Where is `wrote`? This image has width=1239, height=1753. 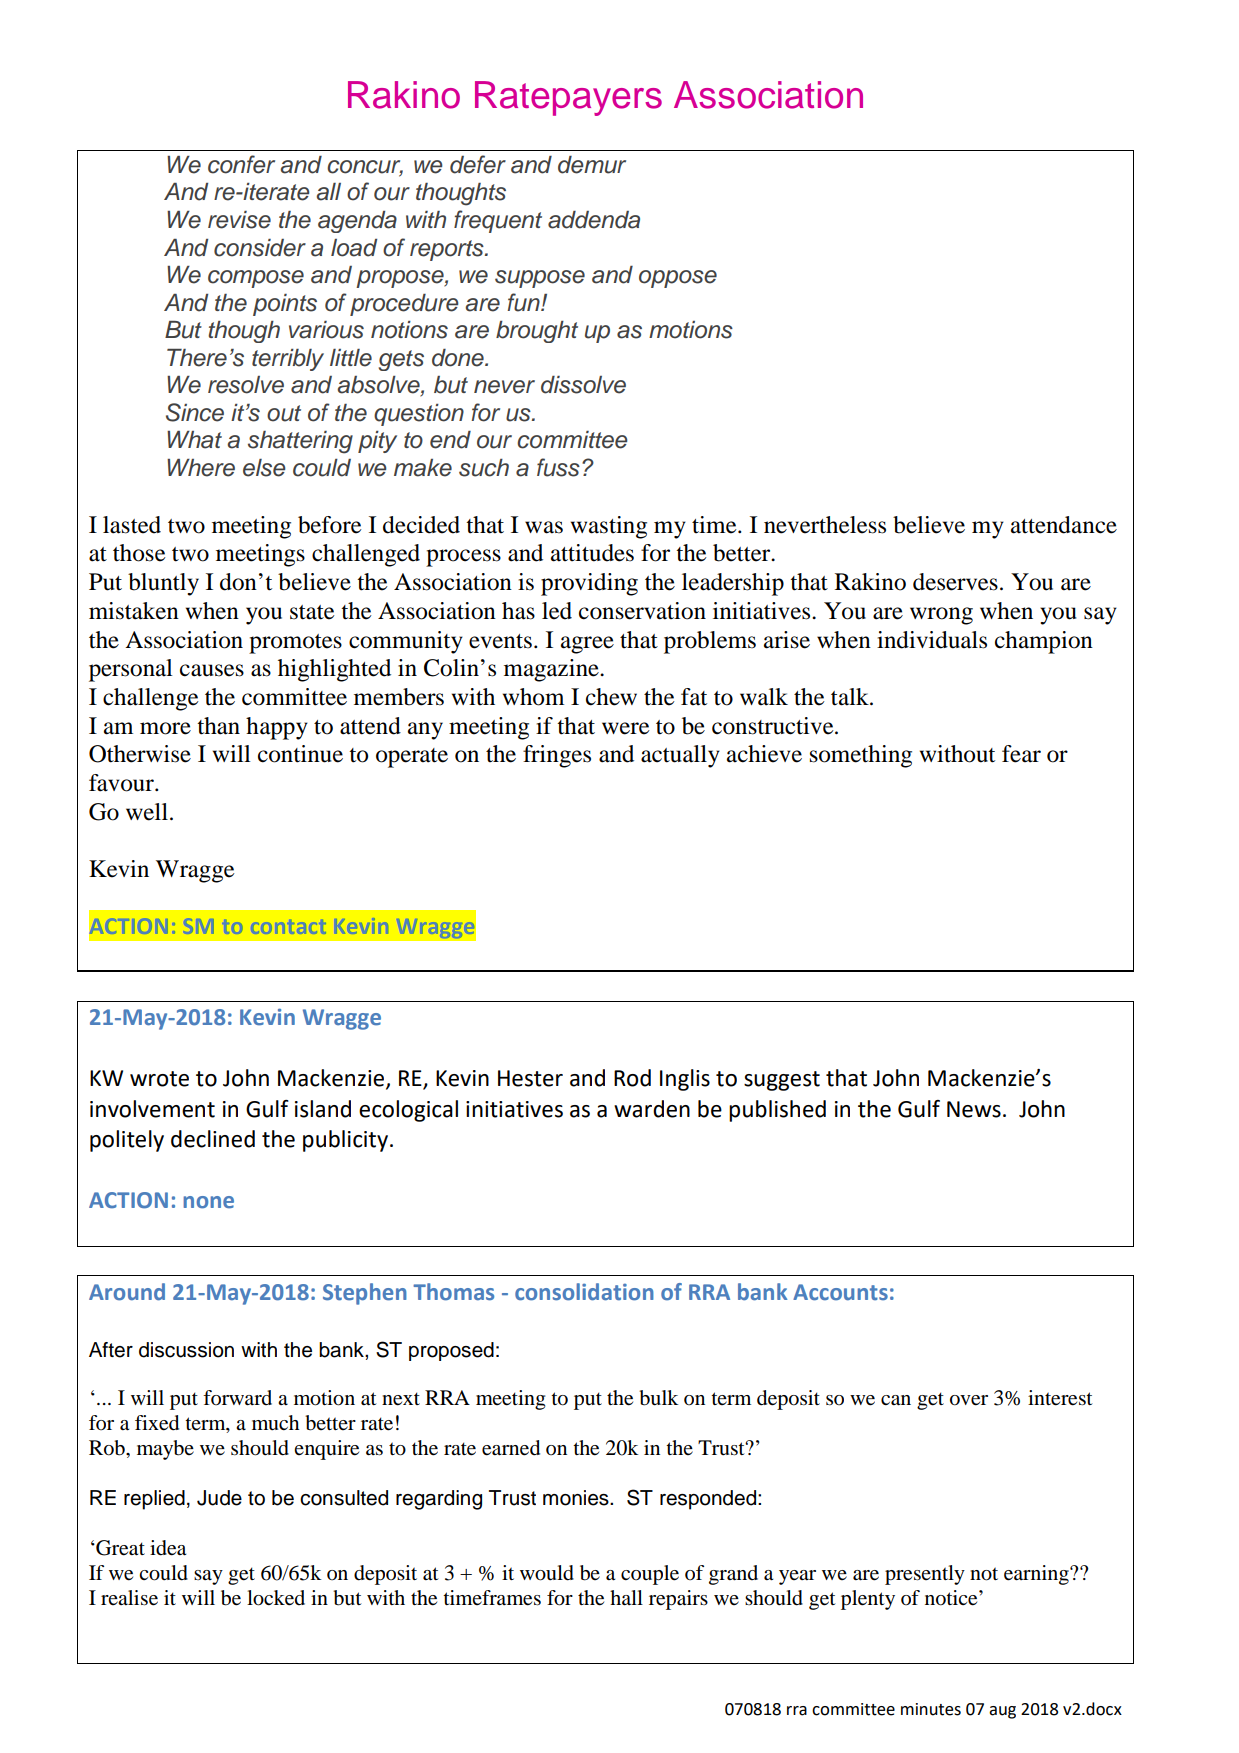
wrote is located at coordinates (159, 1079).
